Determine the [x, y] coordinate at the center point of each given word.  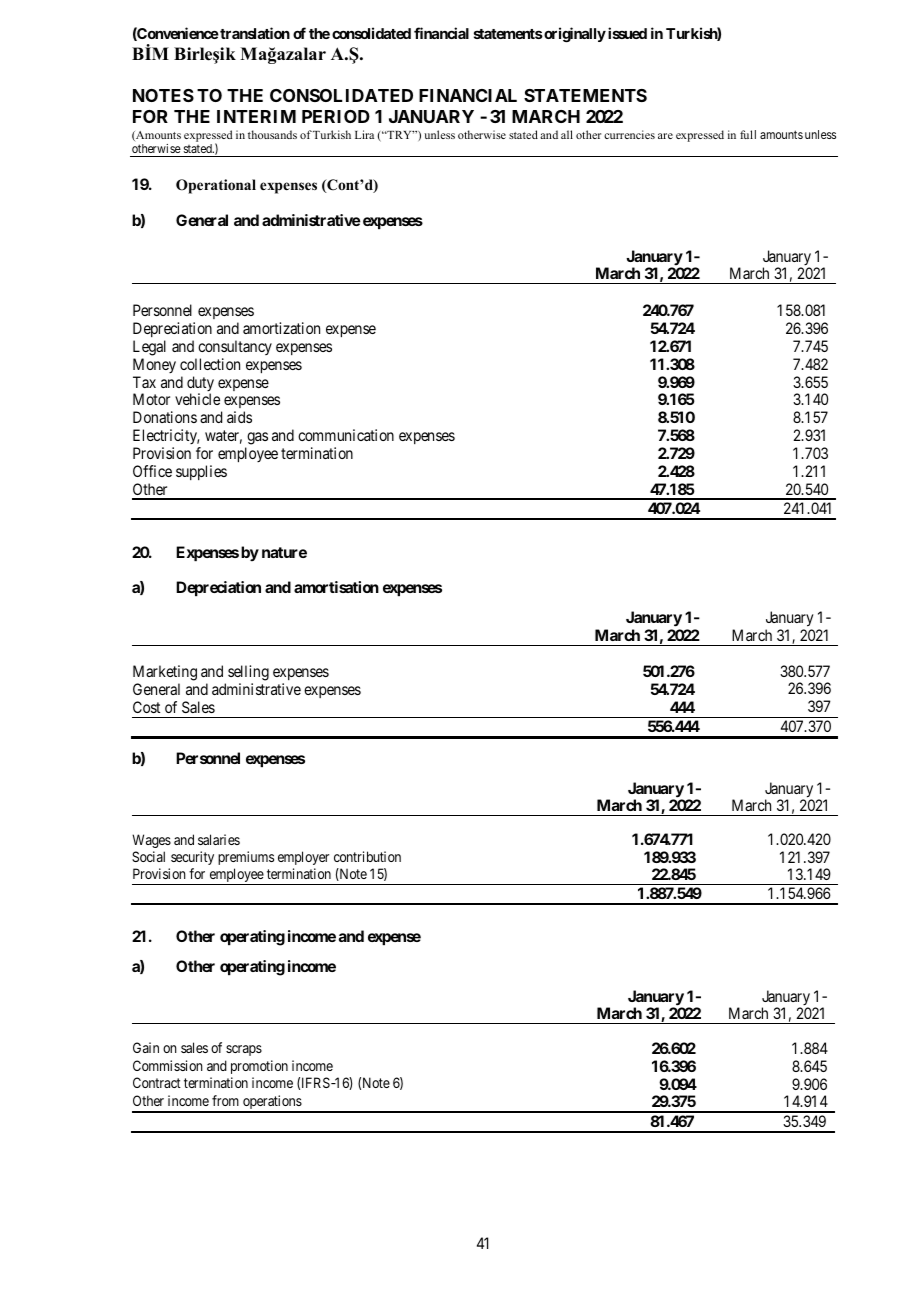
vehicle [197, 399]
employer [303, 858]
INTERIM [256, 116]
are [665, 136]
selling [248, 674]
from [225, 1100]
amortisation [336, 587]
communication [346, 435]
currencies [629, 134]
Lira [364, 134]
